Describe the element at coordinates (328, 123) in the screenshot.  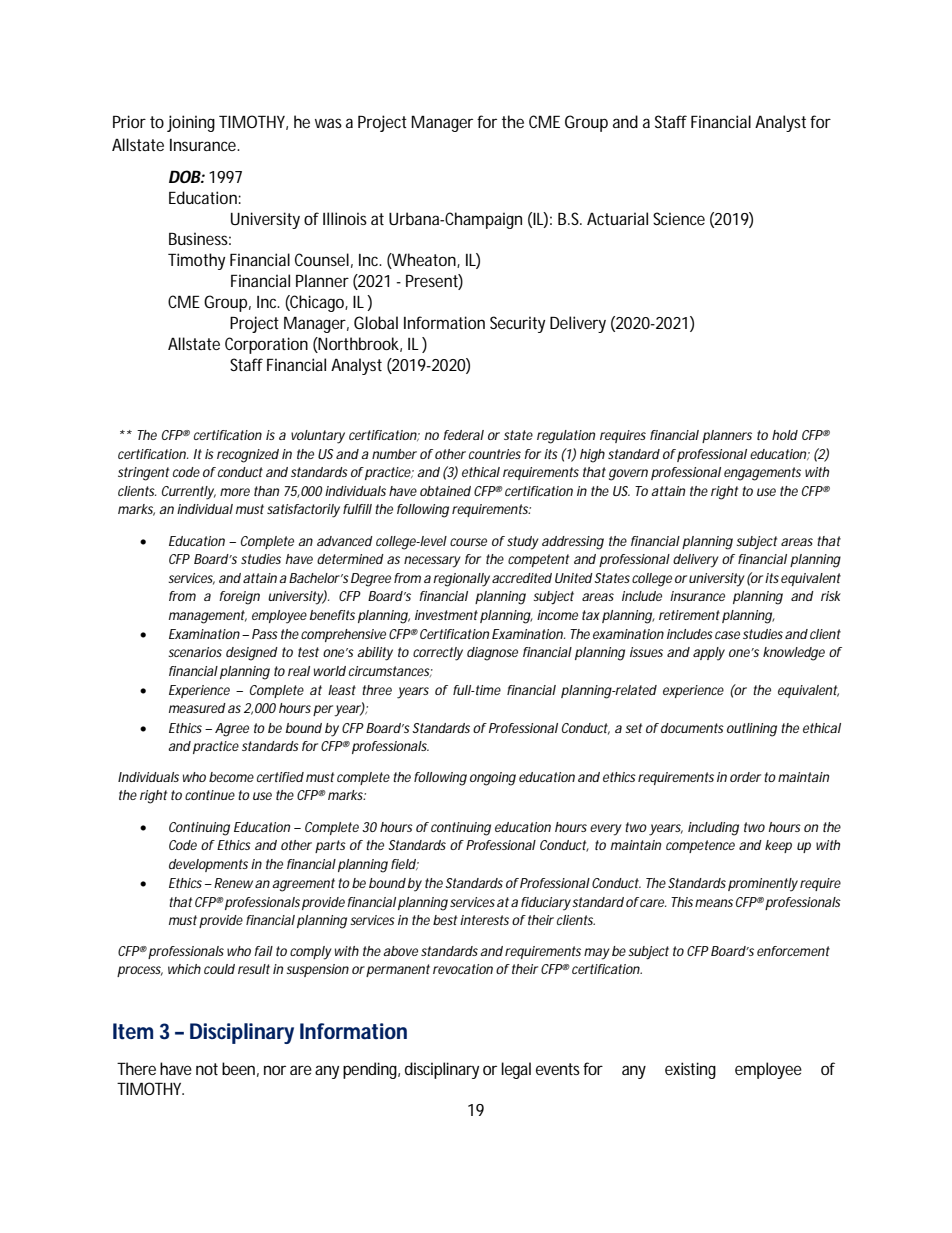
I see `was` at that location.
